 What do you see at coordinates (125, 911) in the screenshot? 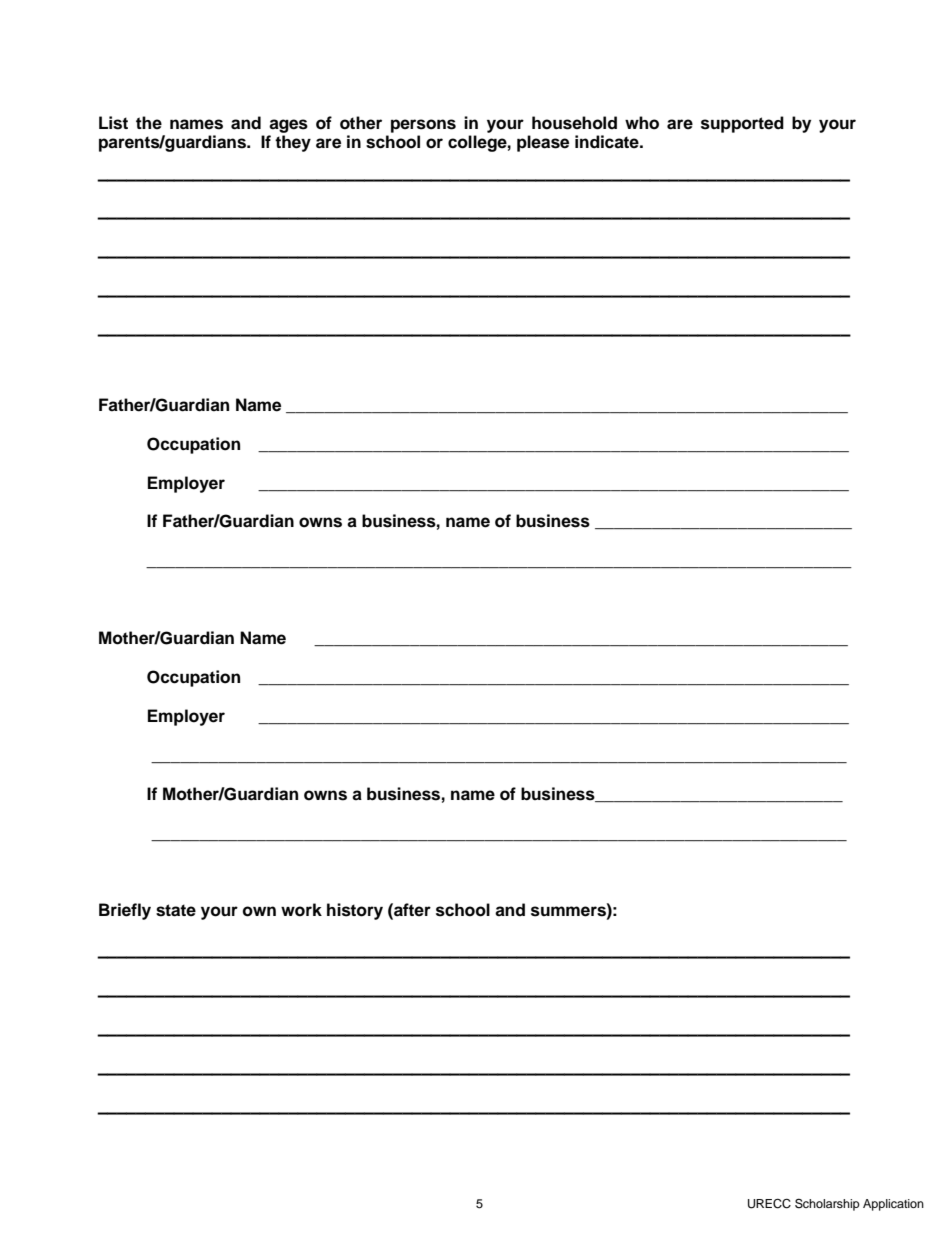
I see `Briefly` at bounding box center [125, 911].
